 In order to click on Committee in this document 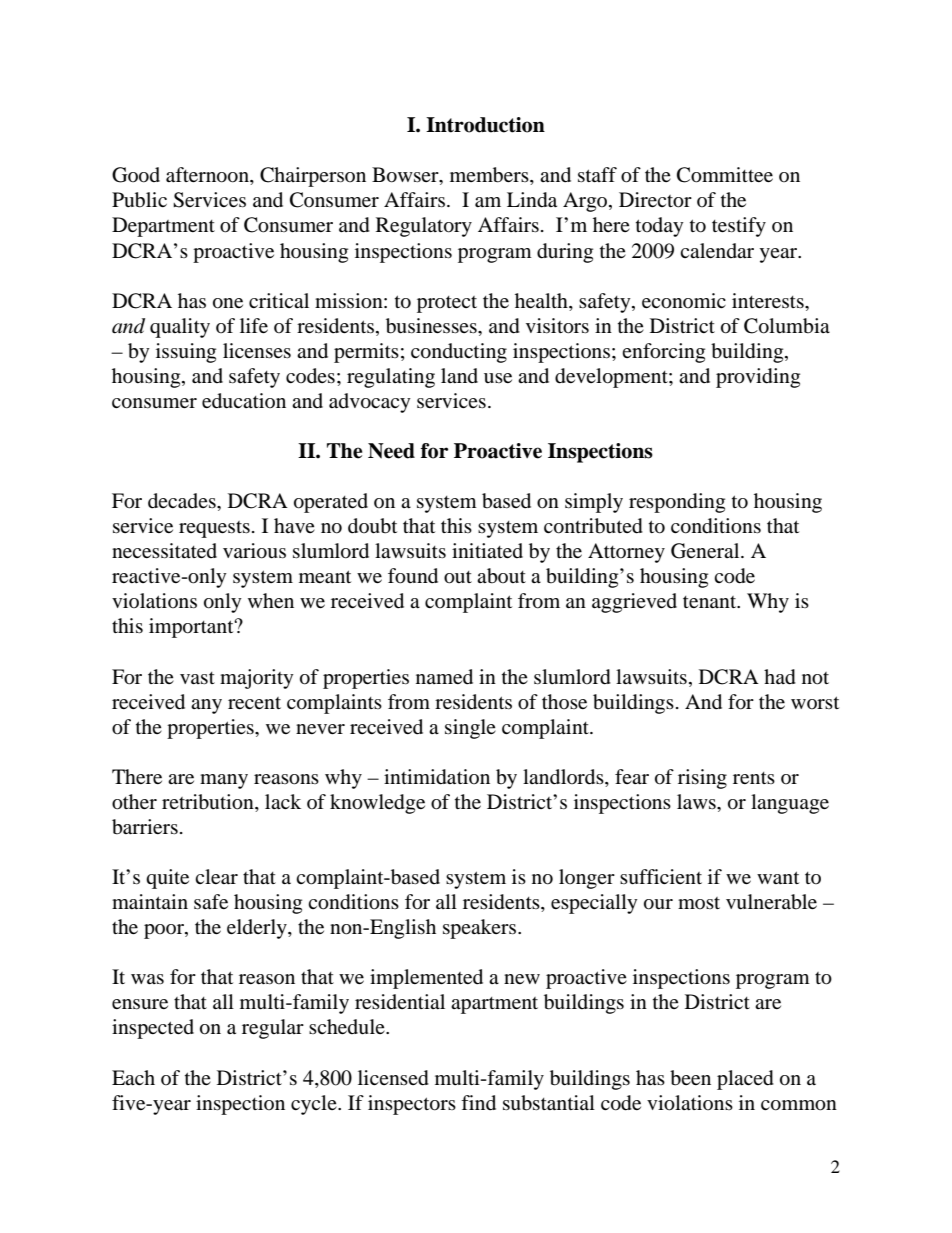, I will do `click(725, 175)`.
